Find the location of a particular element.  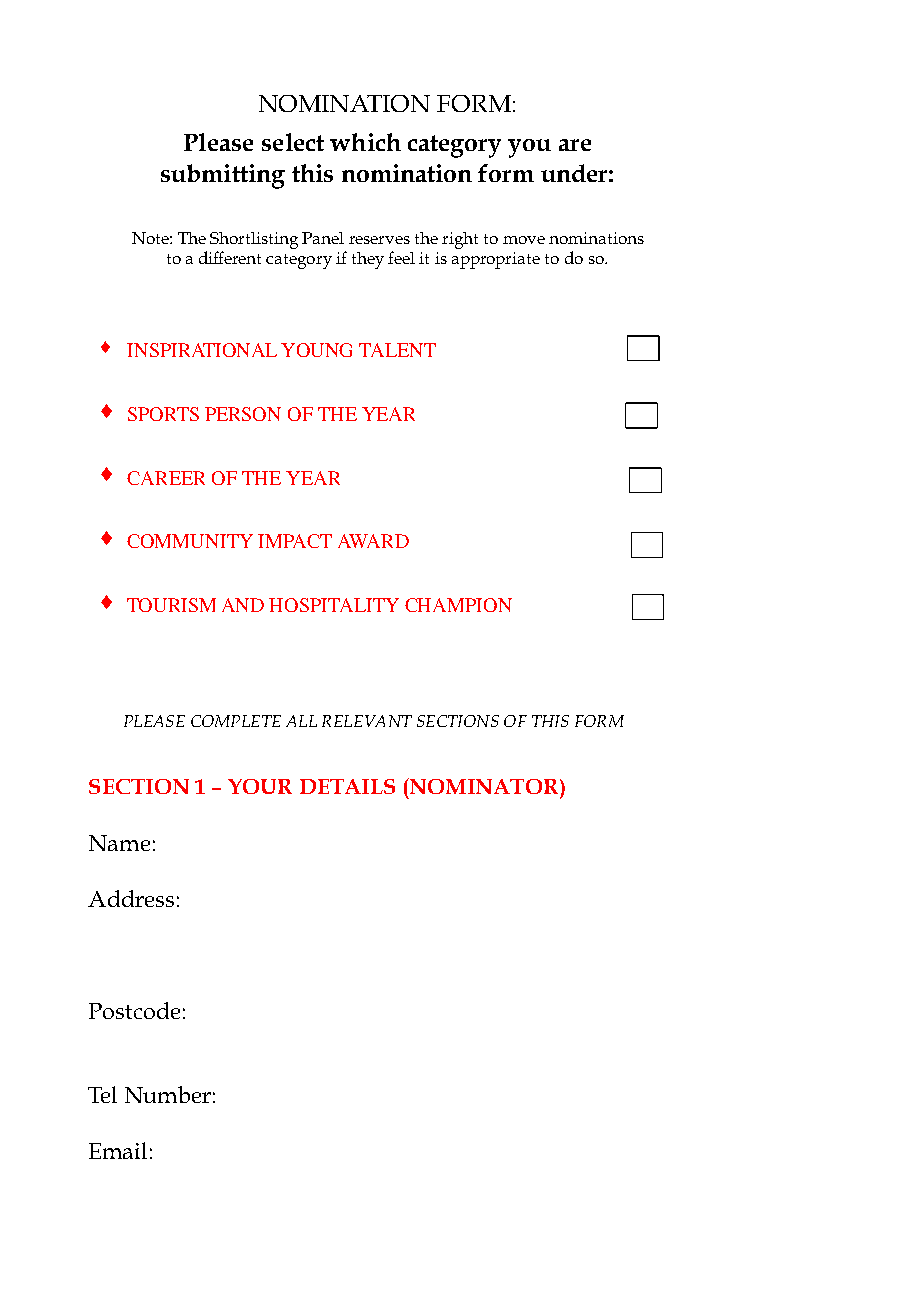

Email is located at coordinates (118, 1150).
